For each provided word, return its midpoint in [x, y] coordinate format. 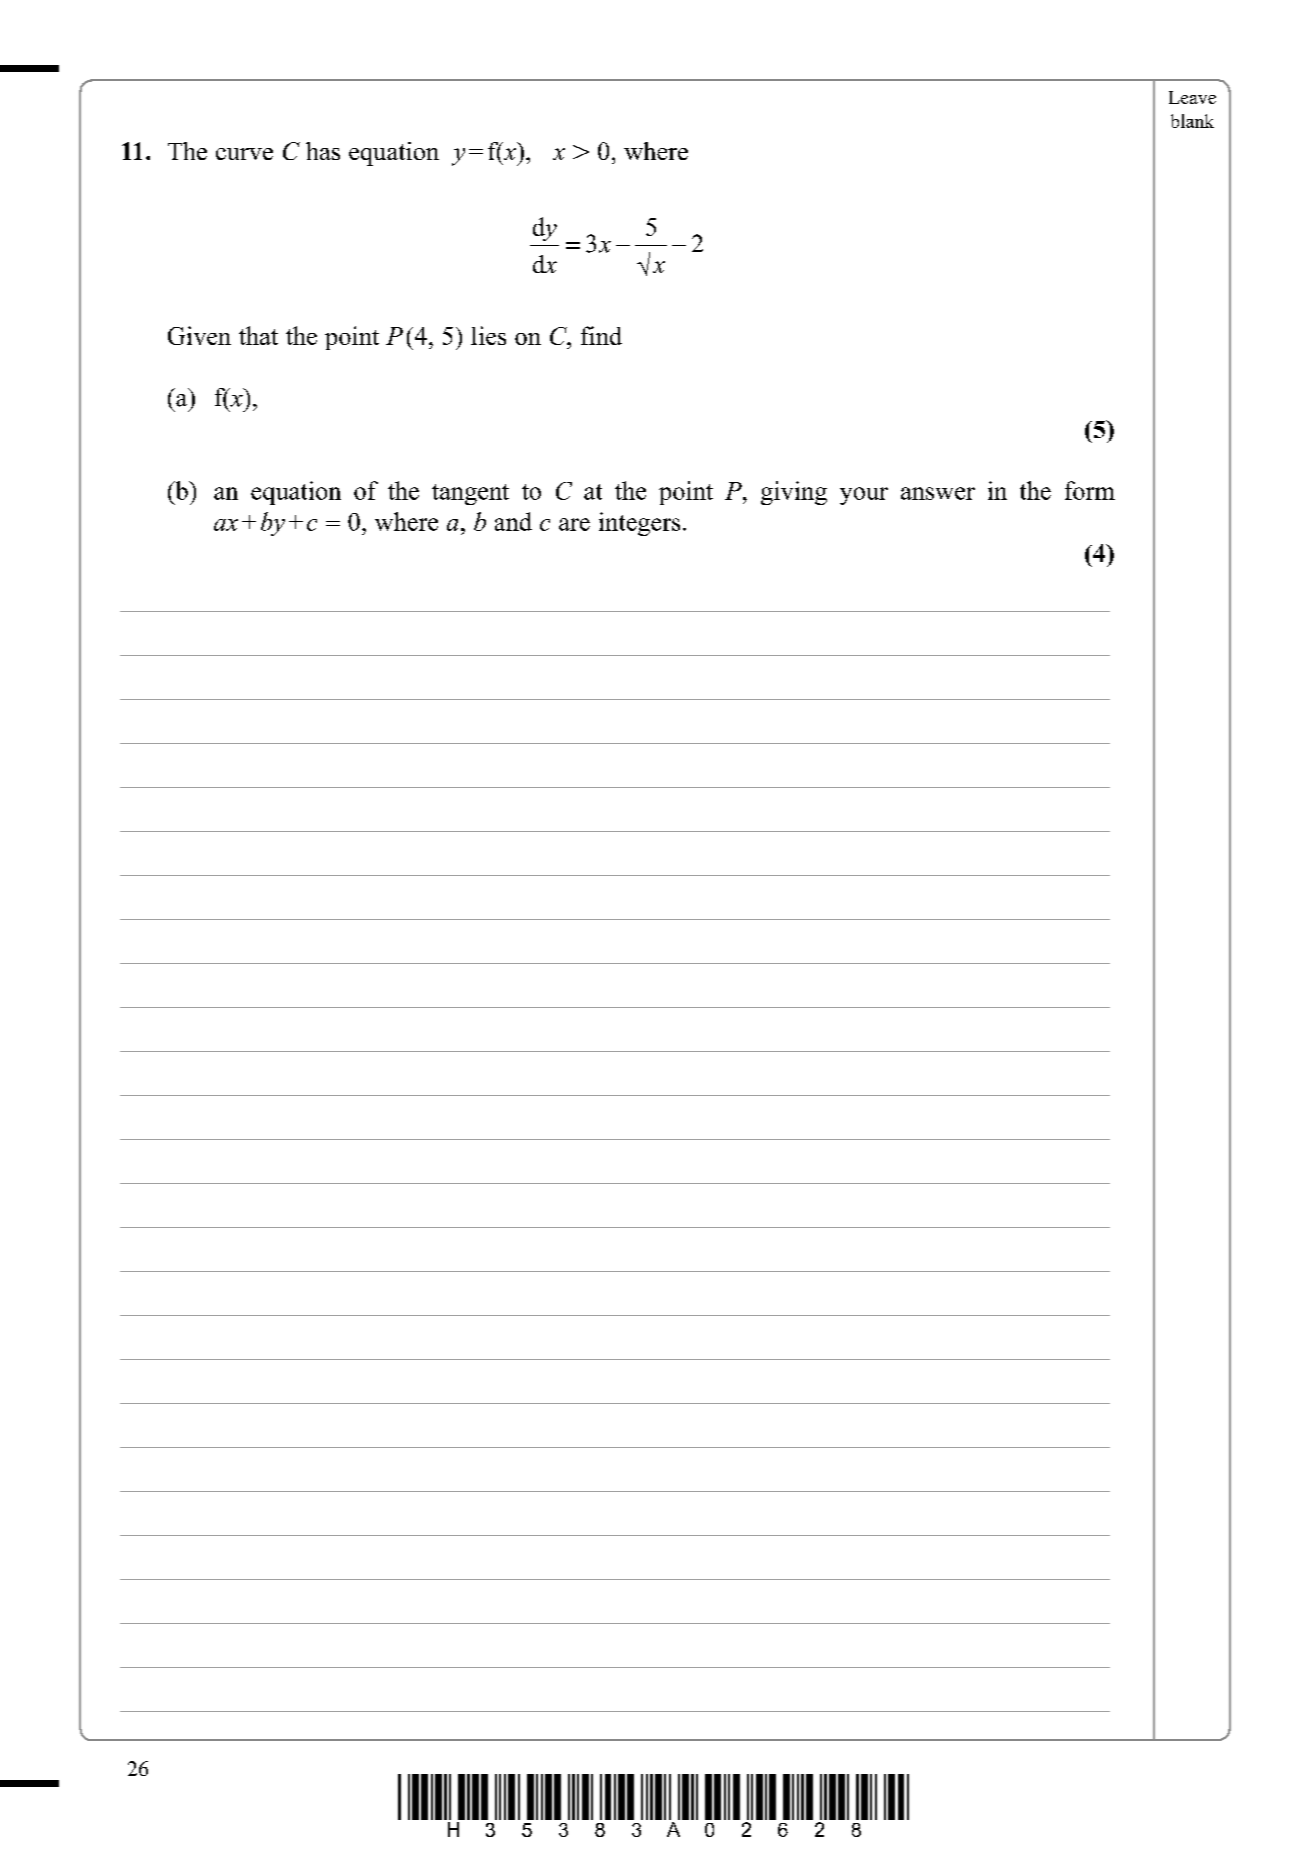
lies [488, 335]
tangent [470, 494]
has [323, 151]
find [601, 335]
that [258, 335]
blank [1192, 121]
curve [244, 154]
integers [639, 524]
